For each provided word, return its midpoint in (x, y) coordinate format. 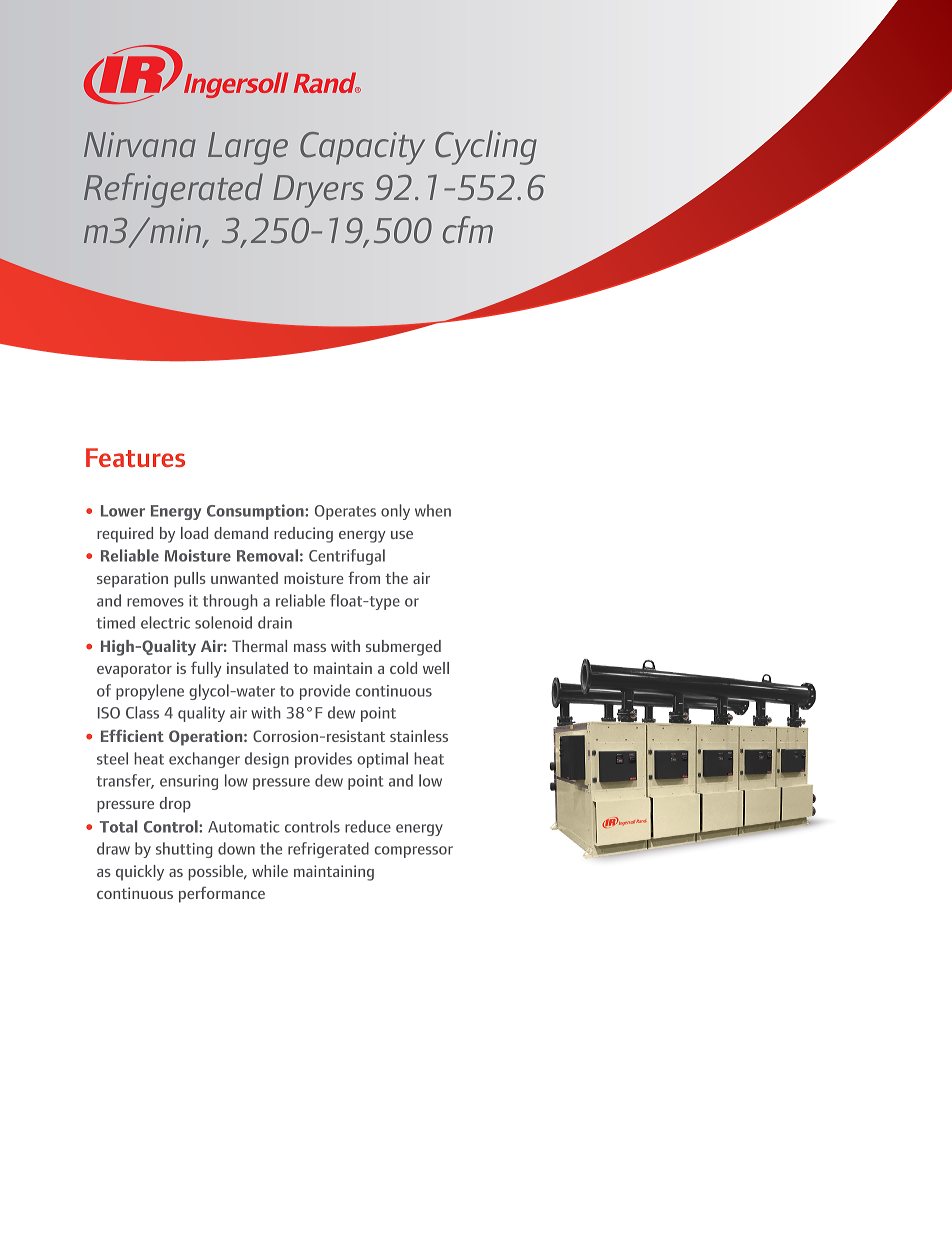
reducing (303, 535)
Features (135, 457)
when (433, 510)
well (436, 668)
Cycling (486, 147)
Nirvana (140, 144)
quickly (140, 873)
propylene (150, 692)
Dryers (318, 191)
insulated (257, 668)
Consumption (256, 512)
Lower (123, 511)
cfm (468, 230)
